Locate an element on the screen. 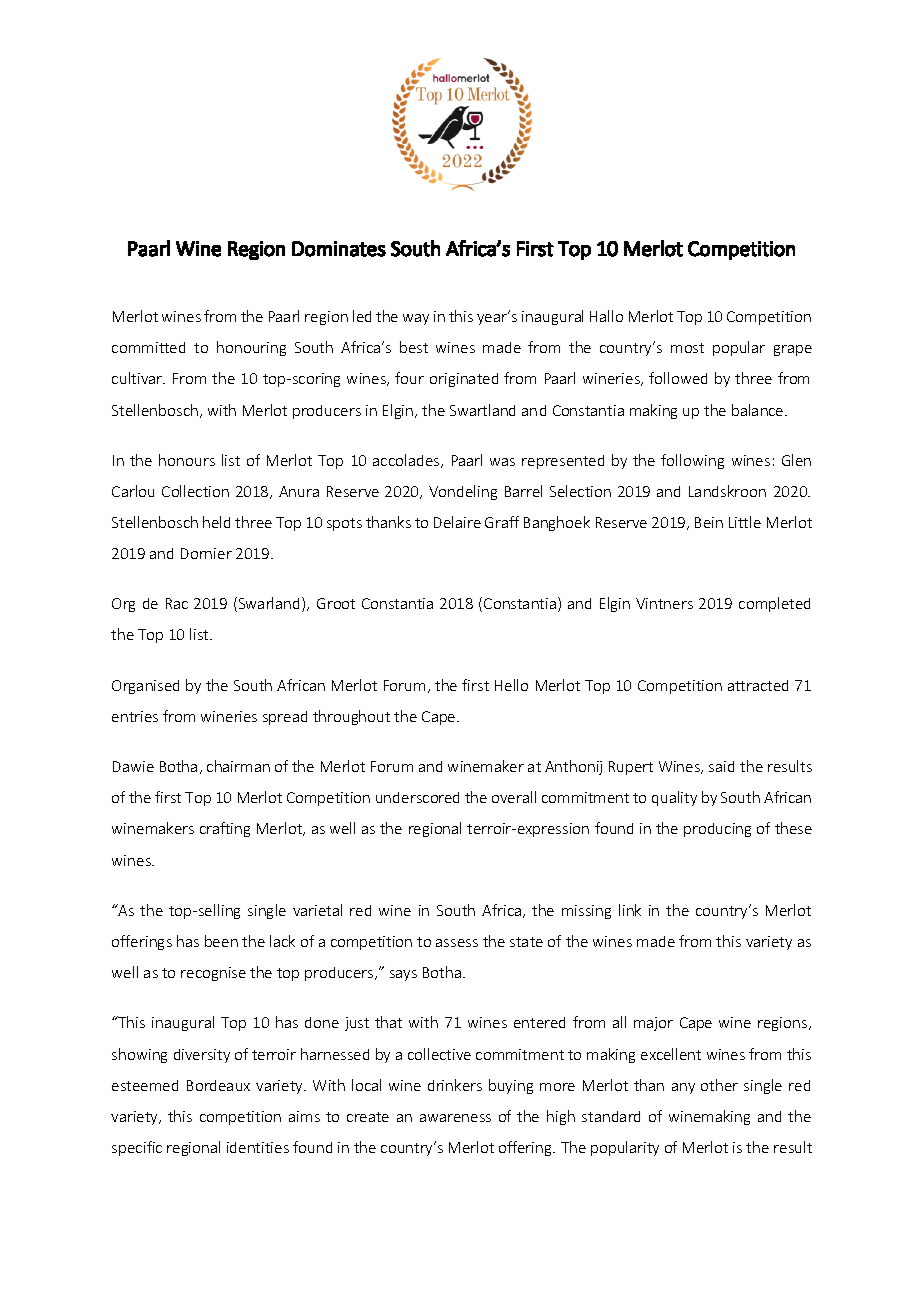 The image size is (924, 1308). awareness is located at coordinates (455, 1118).
